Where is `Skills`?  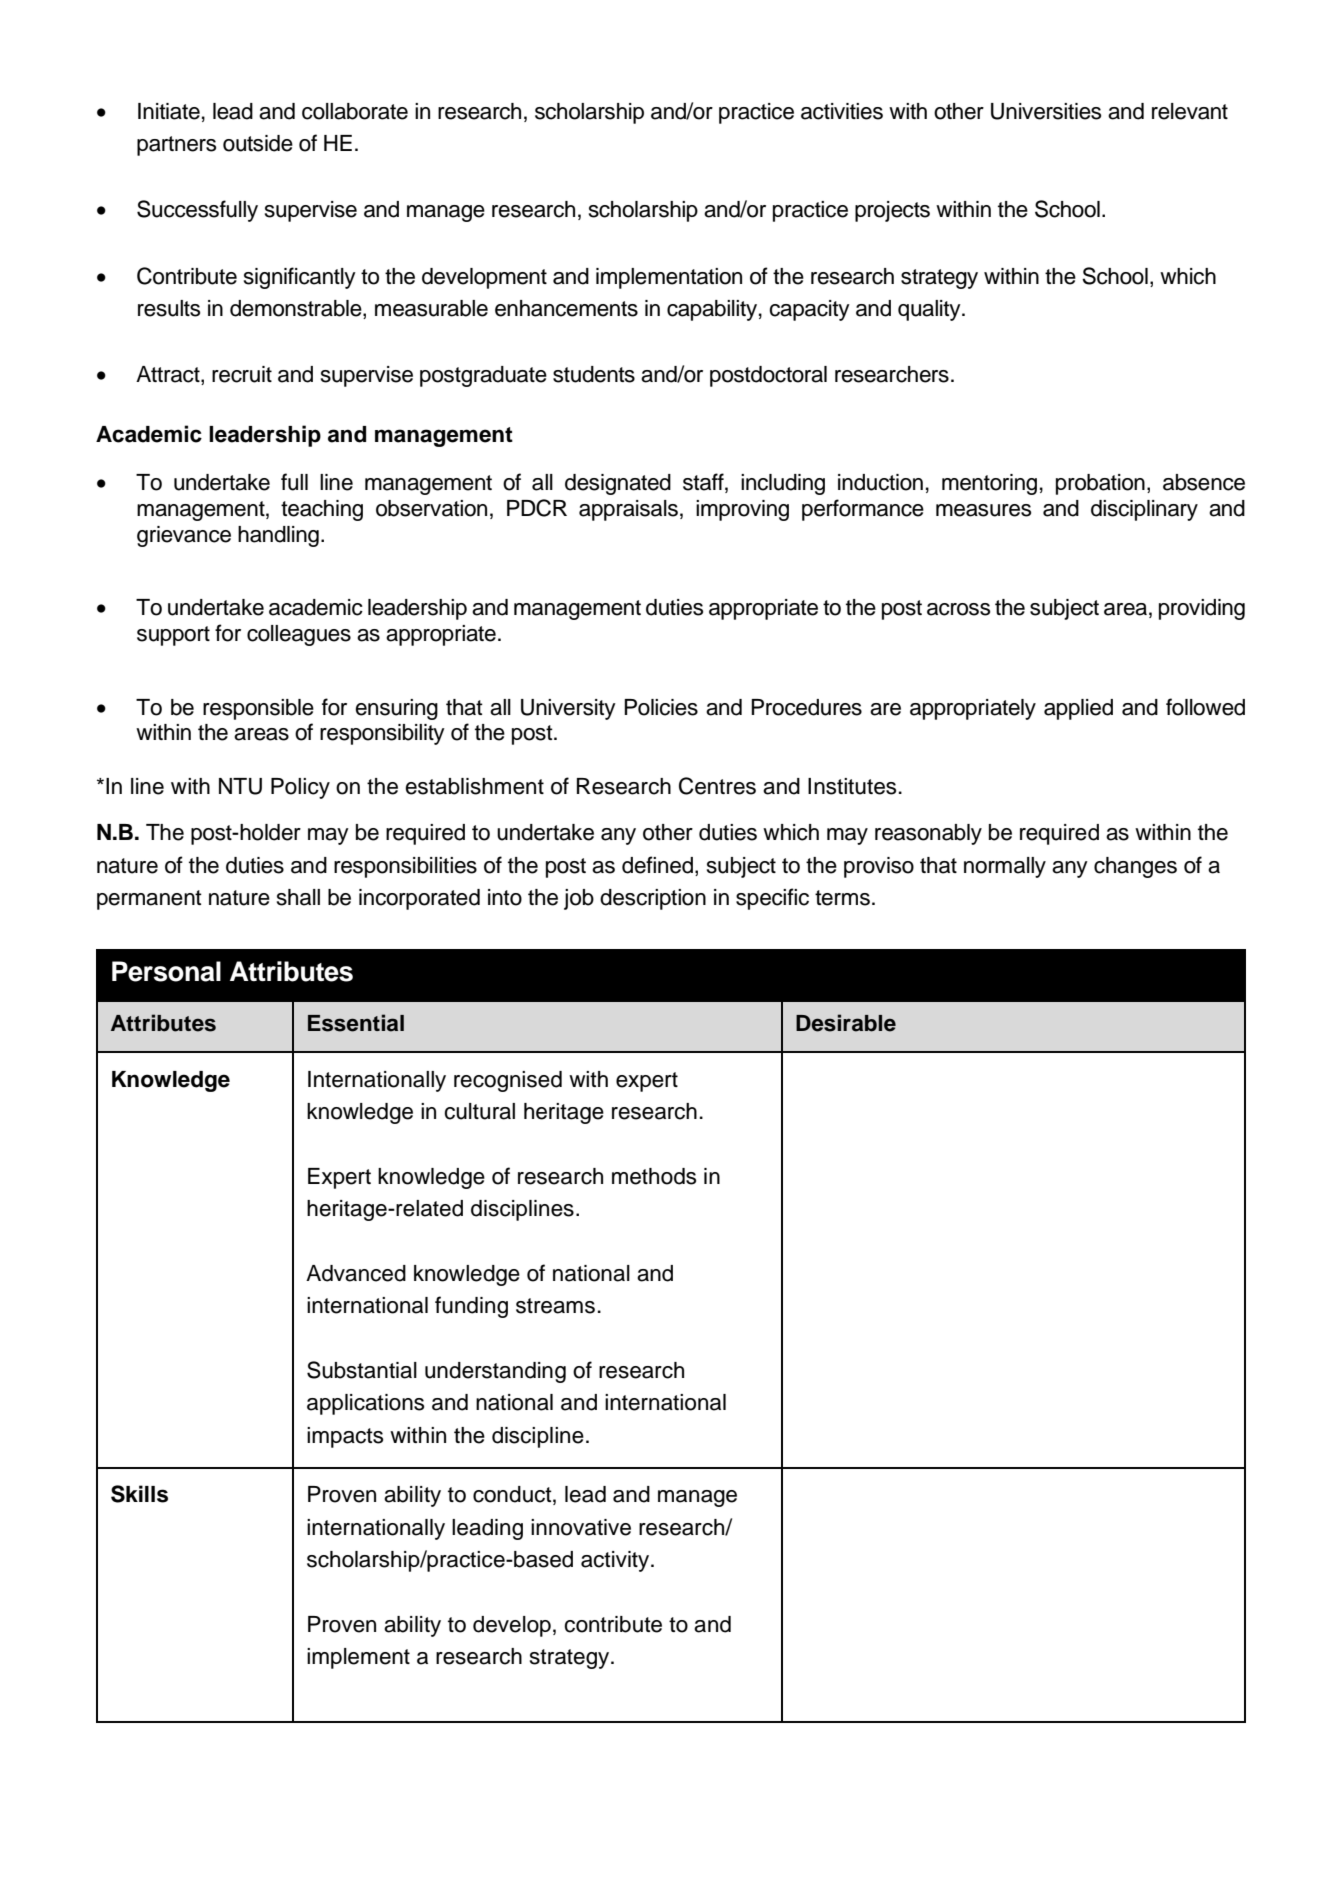
Skills is located at coordinates (139, 1494).
